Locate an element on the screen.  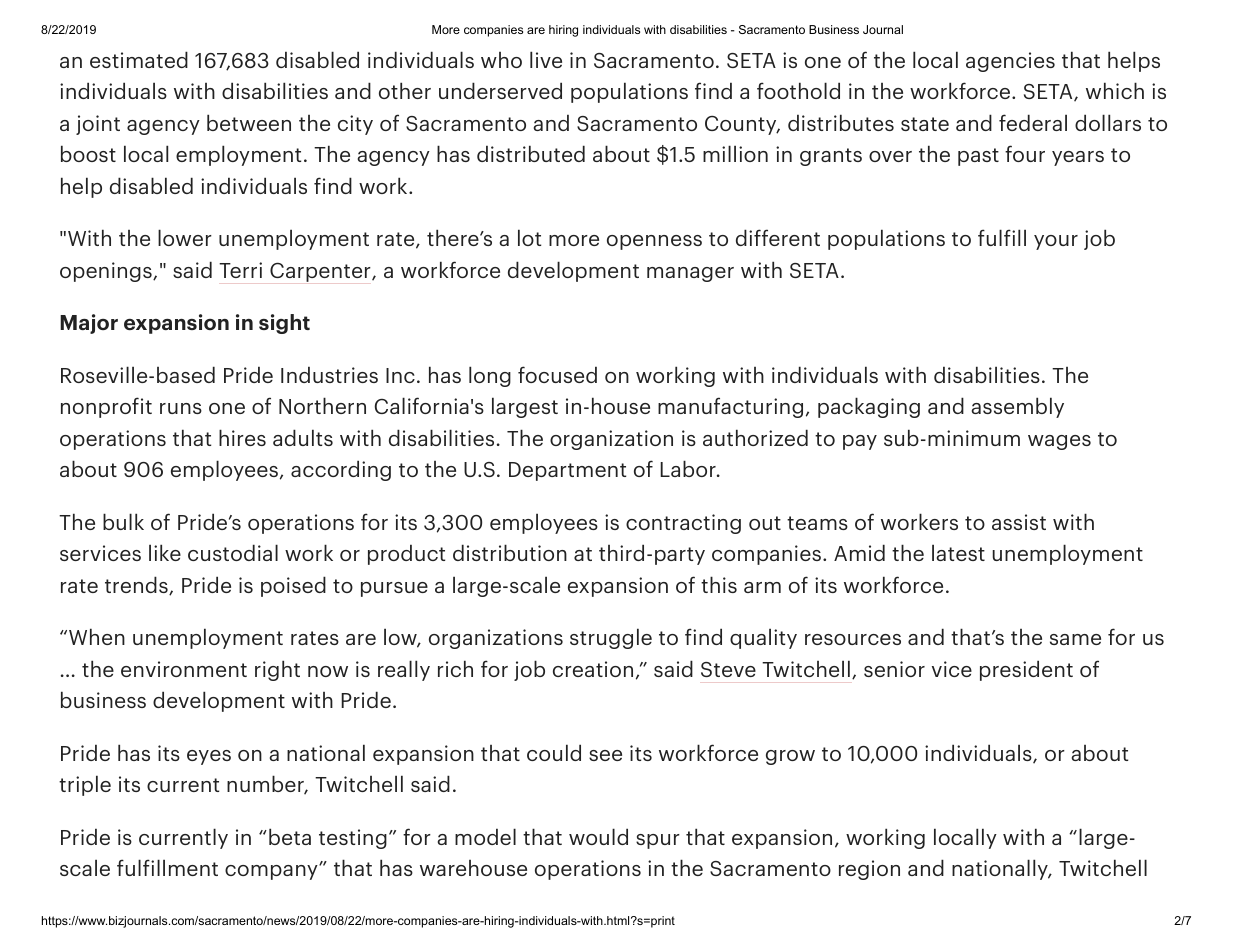
president is located at coordinates (1026, 670).
